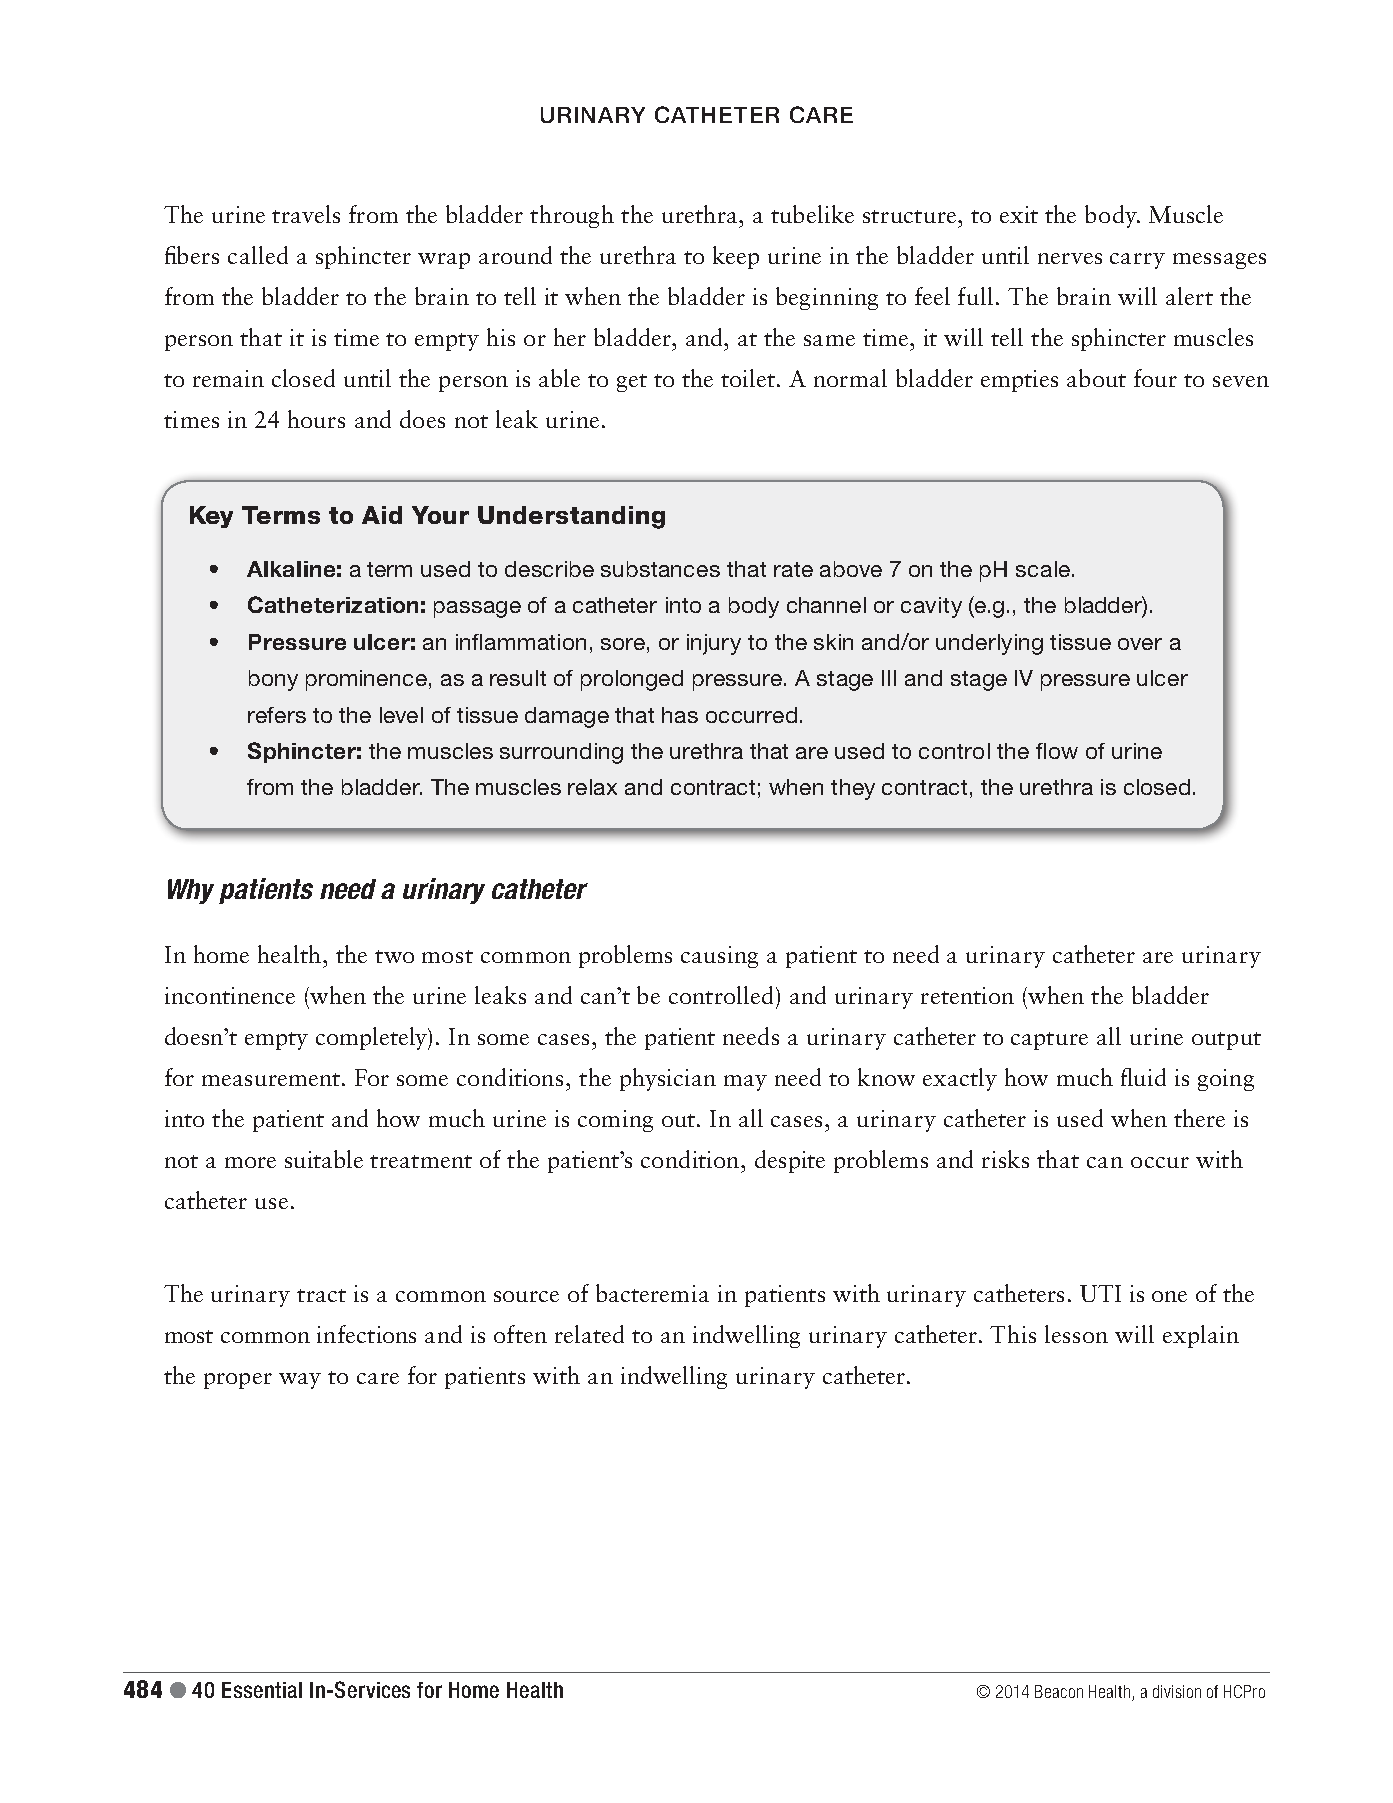  Describe the element at coordinates (366, 1334) in the screenshot. I see `infections` at that location.
